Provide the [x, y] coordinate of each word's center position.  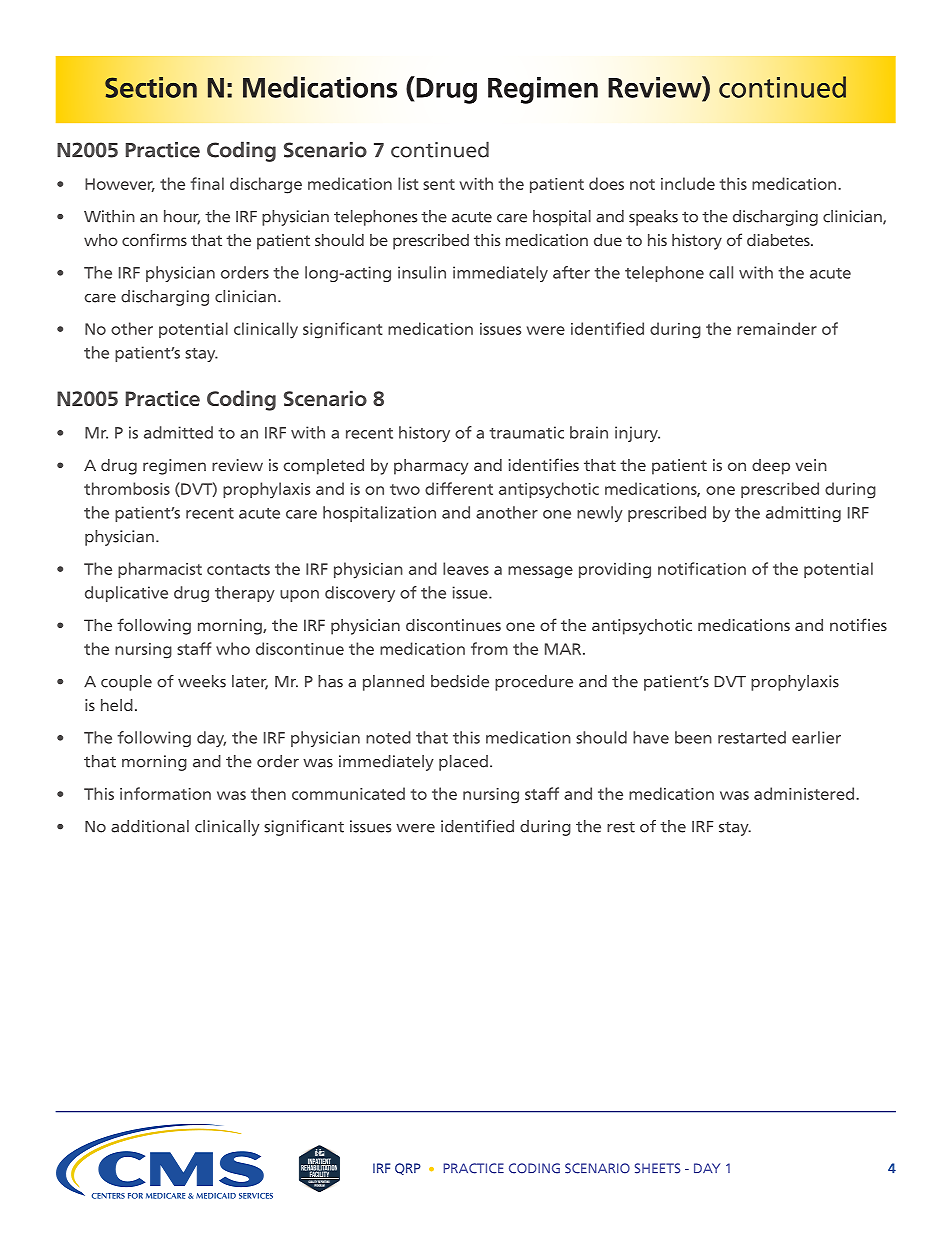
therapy [245, 594]
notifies [858, 624]
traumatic [526, 432]
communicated [348, 793]
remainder [777, 328]
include [688, 183]
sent [439, 184]
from [489, 648]
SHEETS [657, 1168]
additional [150, 826]
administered [804, 793]
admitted [178, 432]
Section [151, 87]
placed [463, 763]
